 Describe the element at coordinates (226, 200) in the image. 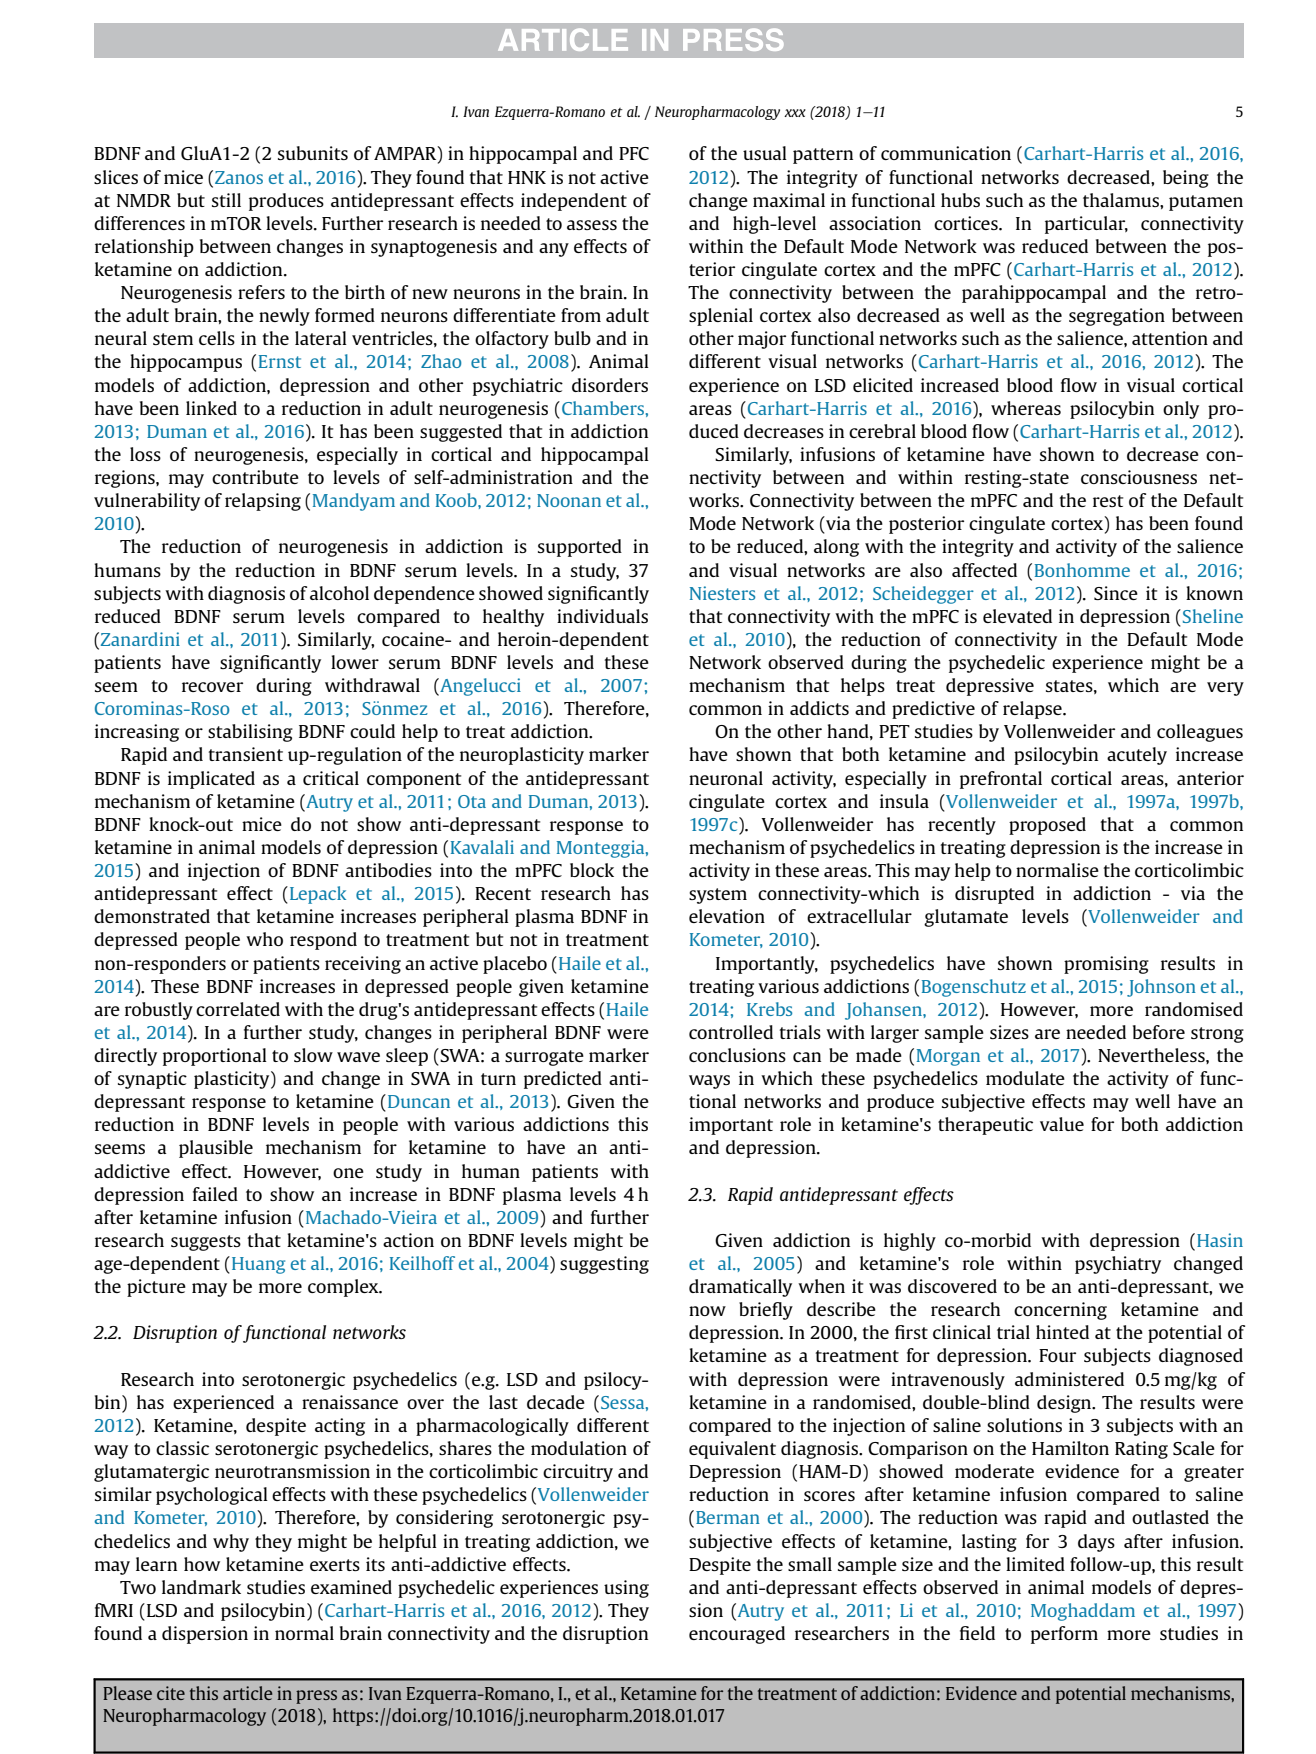

I see `still` at that location.
